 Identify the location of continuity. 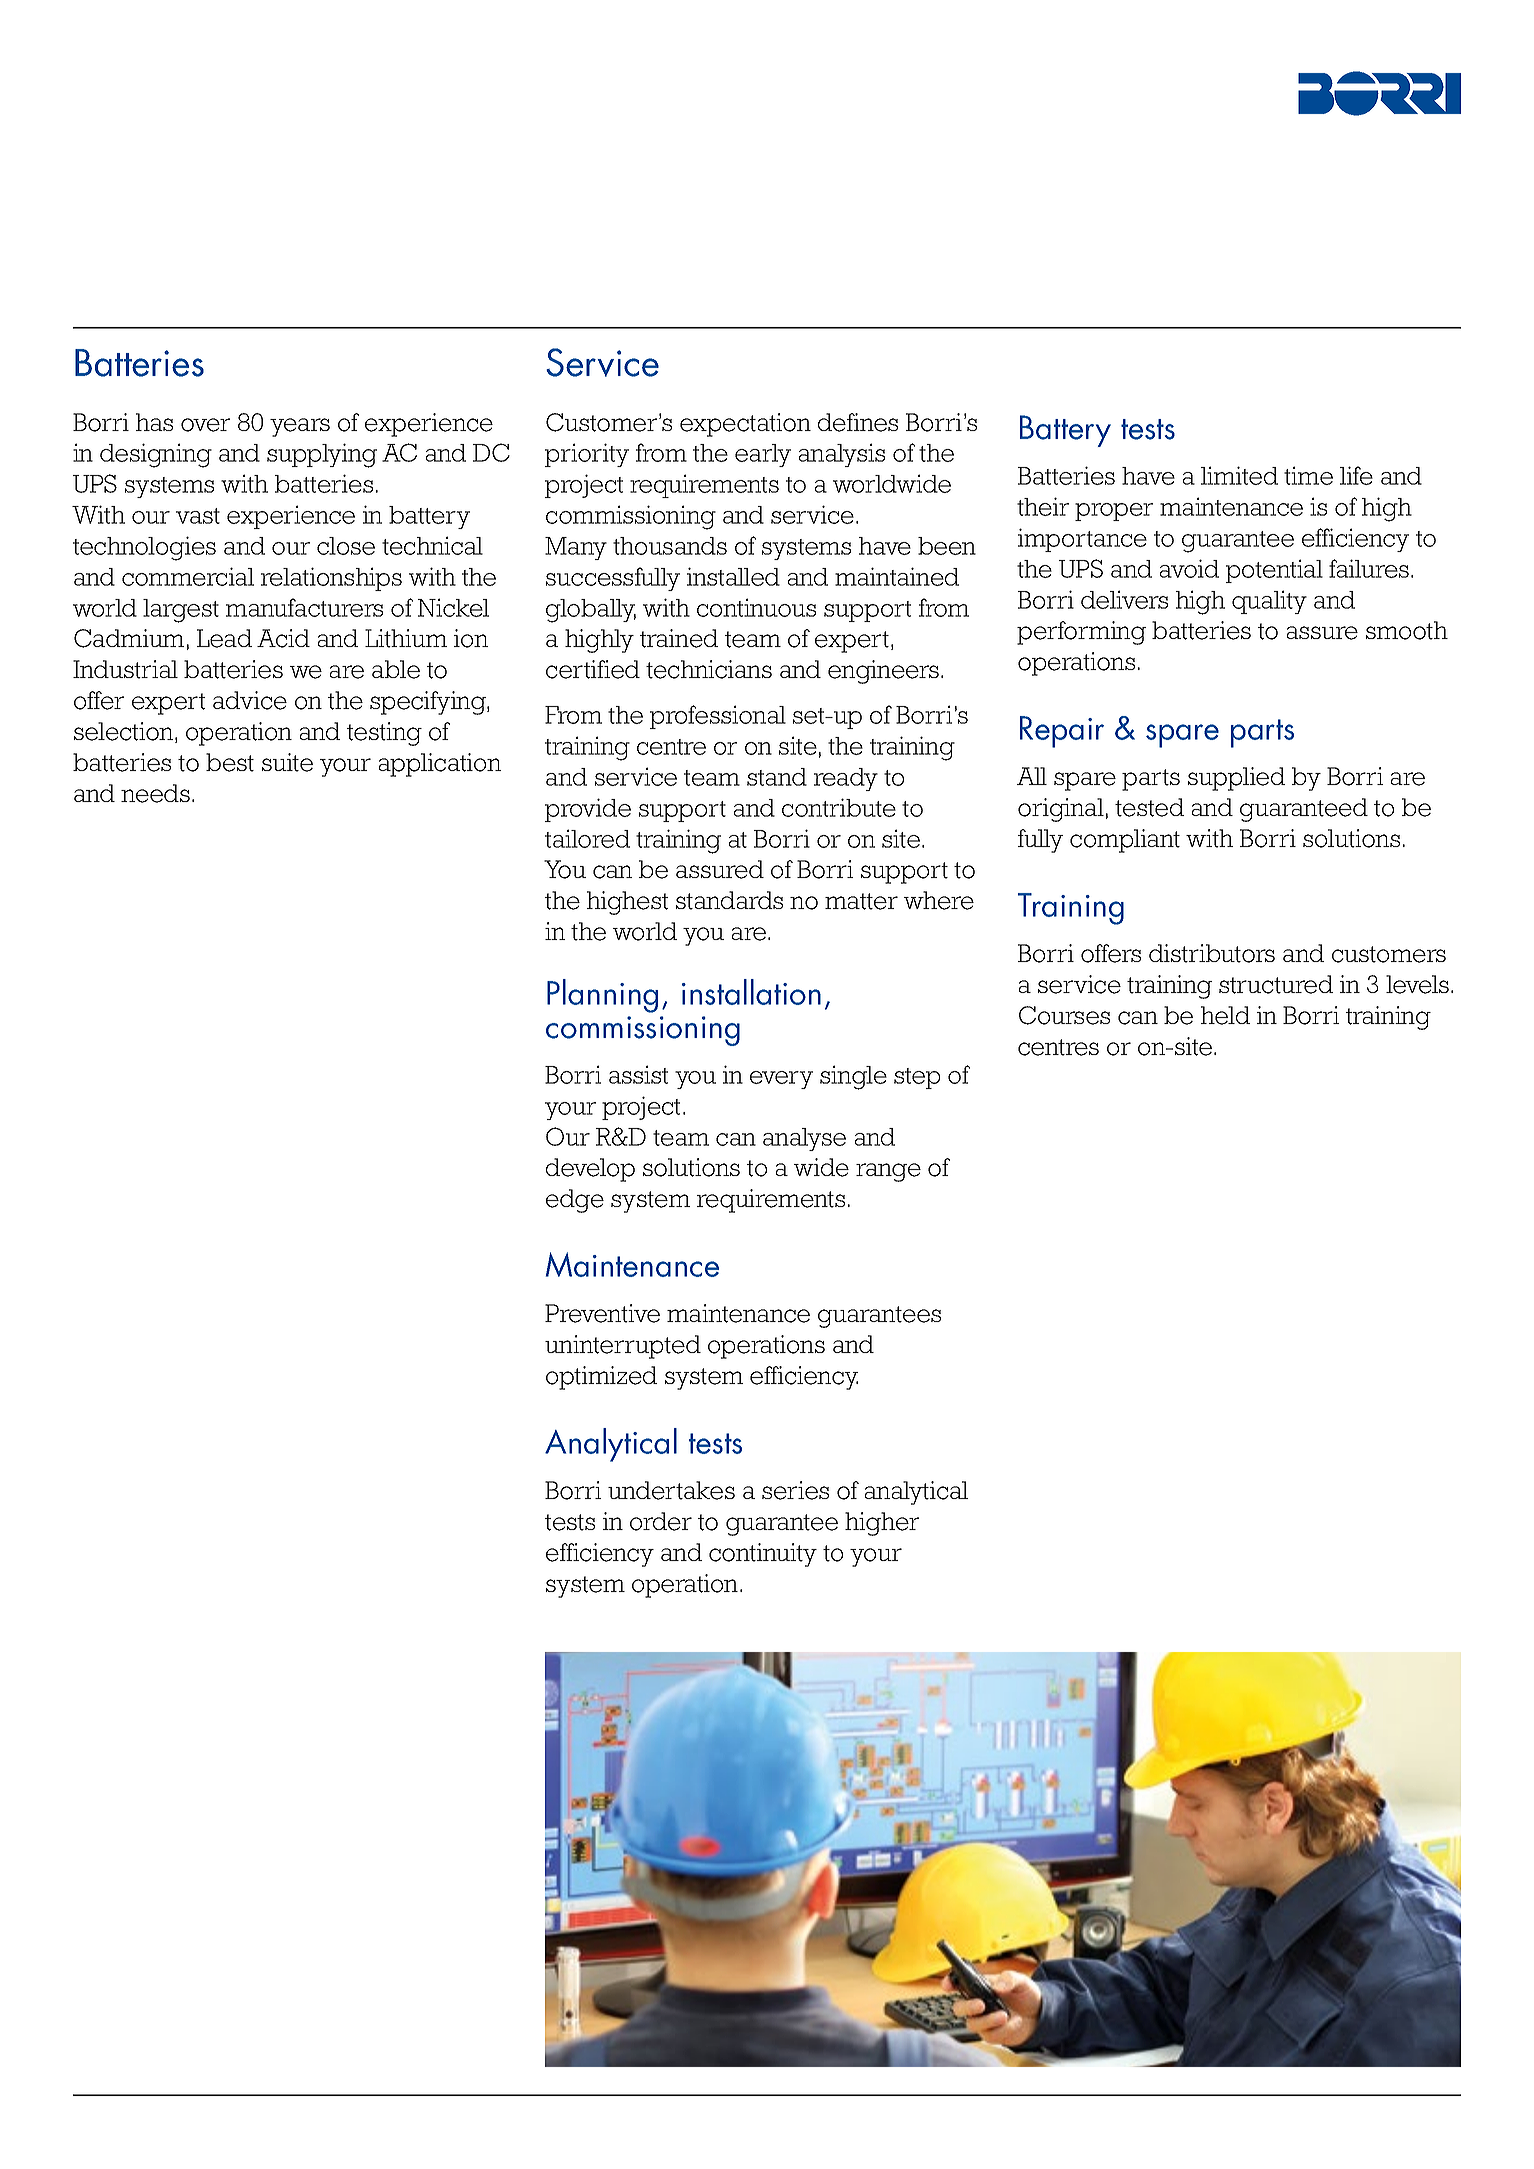
(763, 1555).
